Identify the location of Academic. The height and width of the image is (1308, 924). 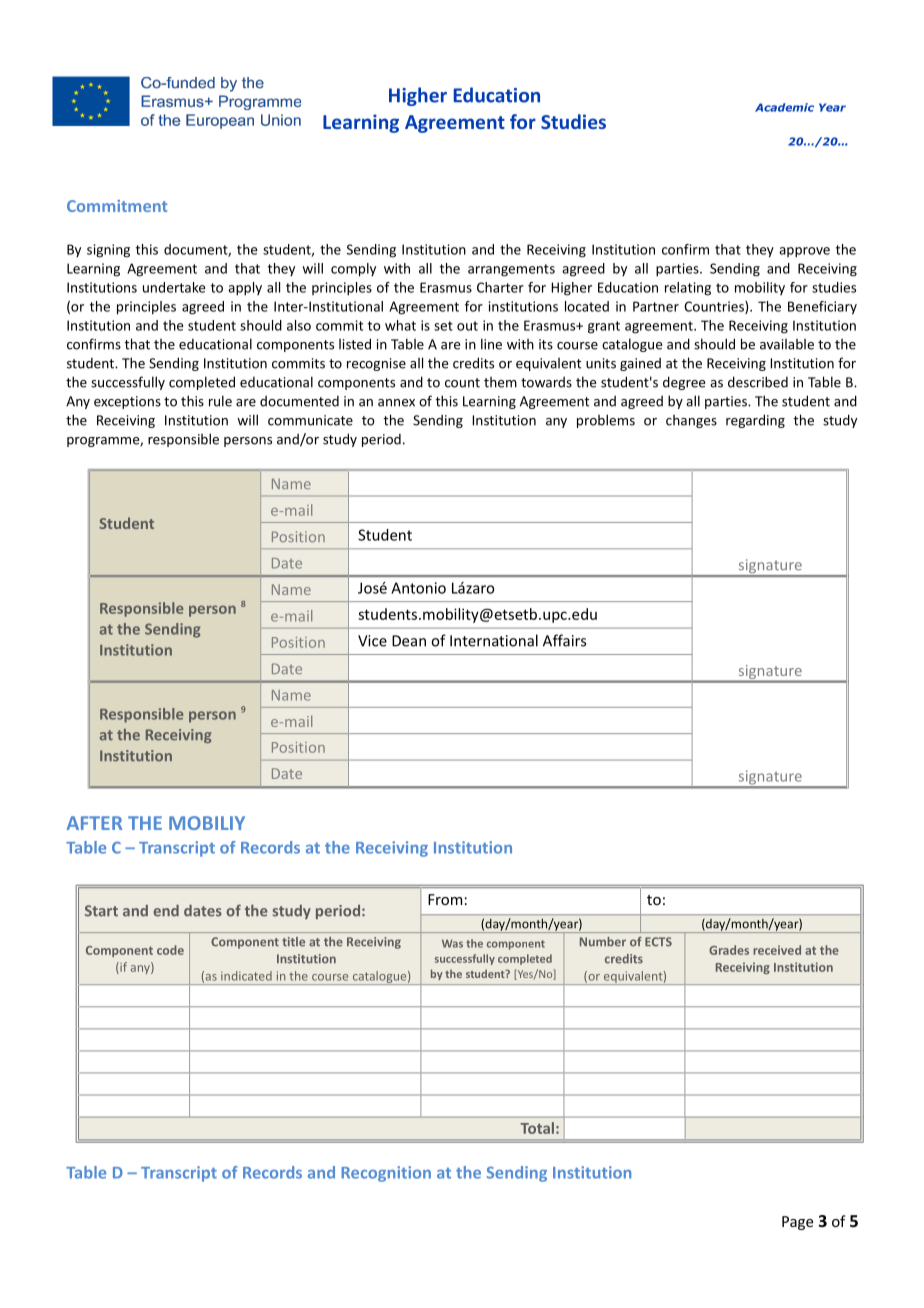
(784, 107).
